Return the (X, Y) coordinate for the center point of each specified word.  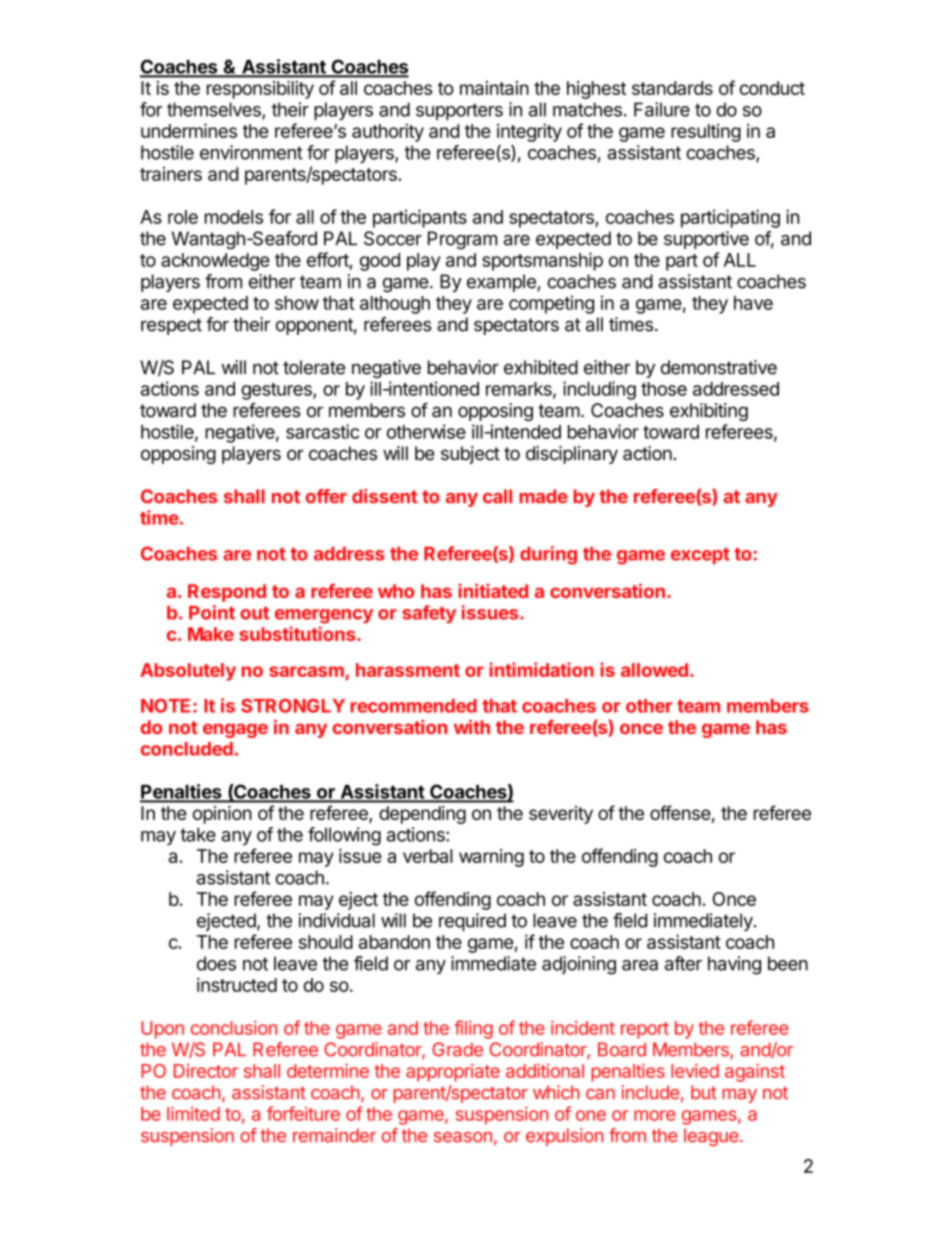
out (254, 613)
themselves (215, 110)
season (463, 1137)
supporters (459, 111)
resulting (706, 133)
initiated (493, 590)
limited (193, 1113)
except (700, 556)
